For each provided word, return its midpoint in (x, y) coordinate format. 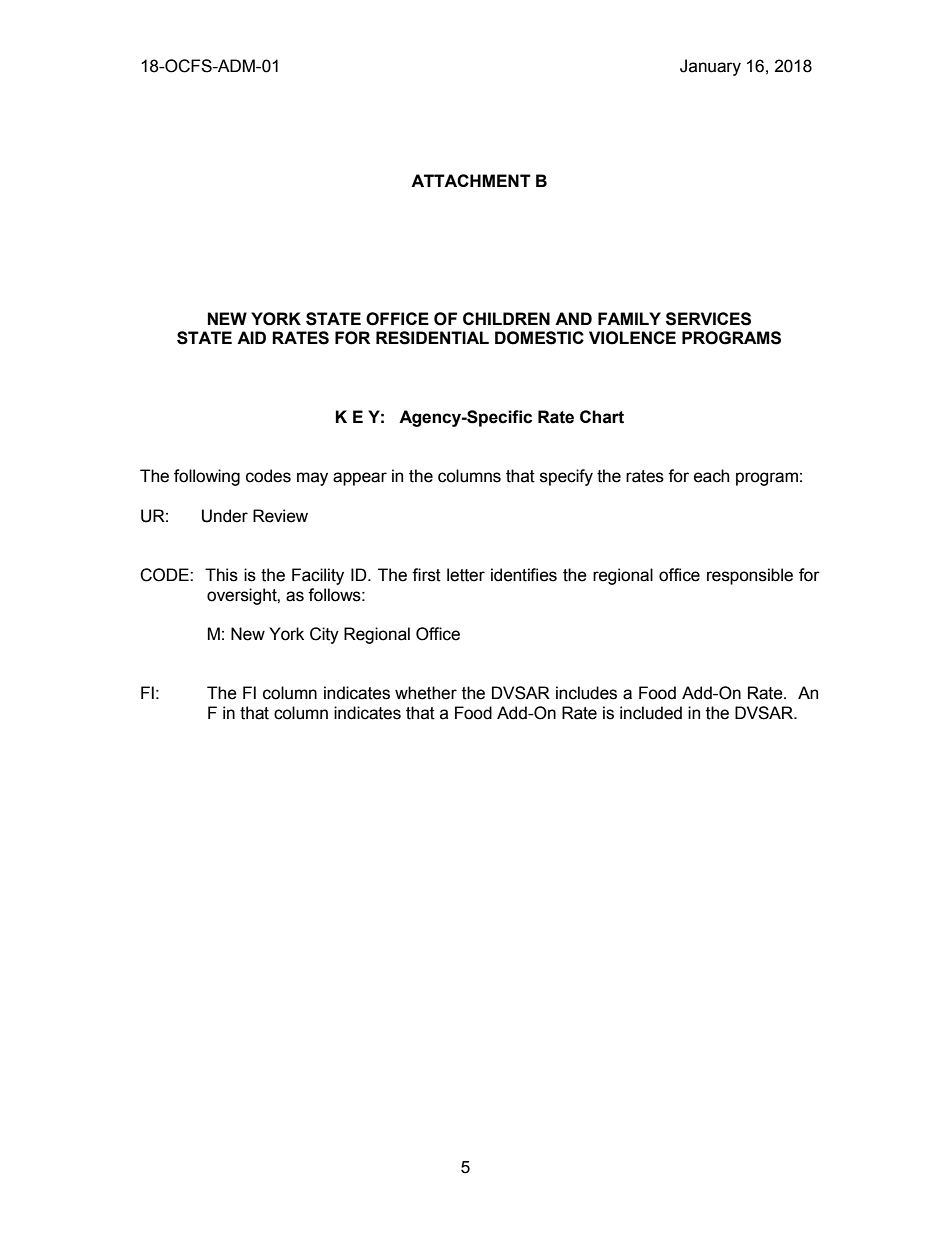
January (710, 67)
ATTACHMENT (471, 180)
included (651, 713)
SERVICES (708, 319)
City (324, 635)
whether (426, 693)
